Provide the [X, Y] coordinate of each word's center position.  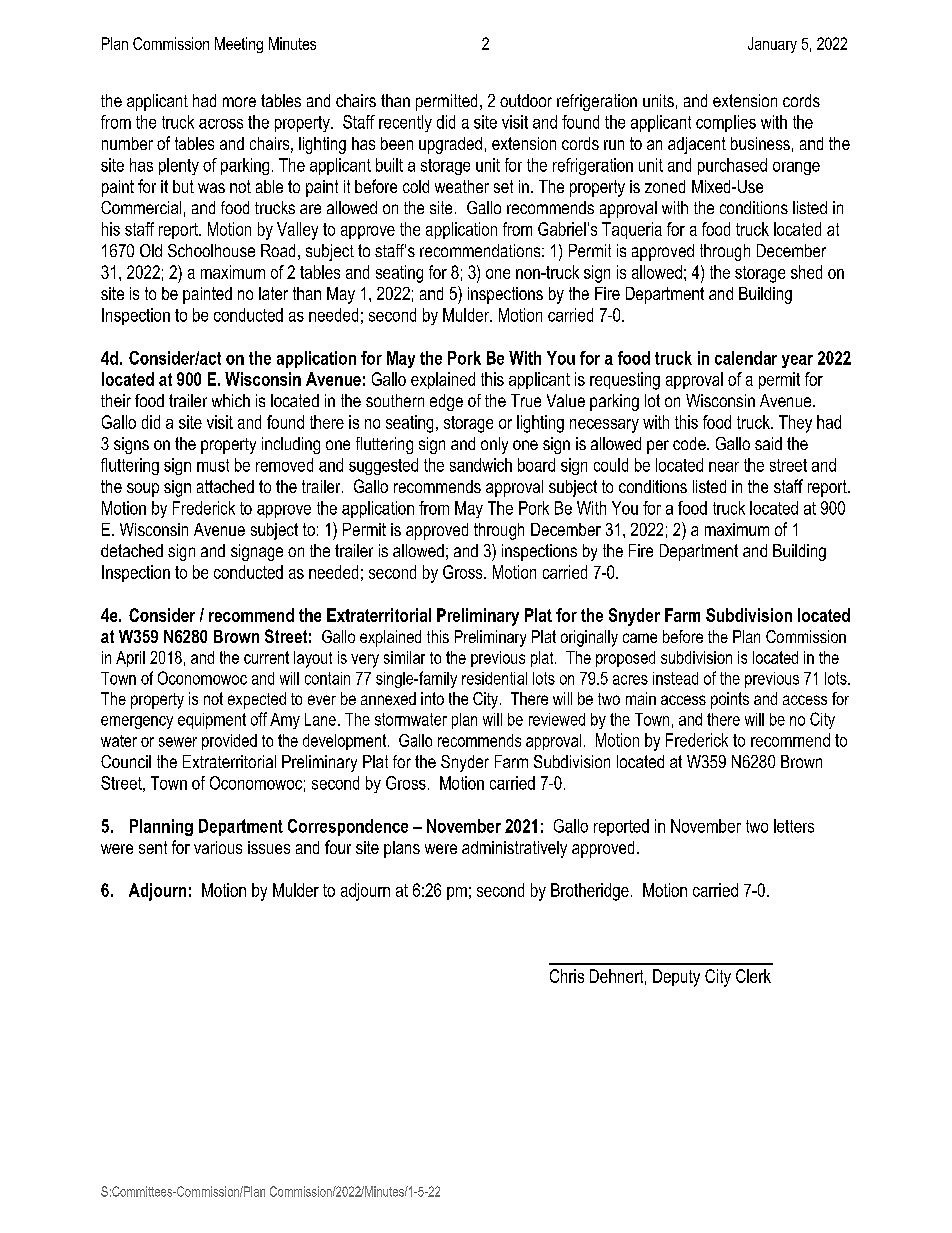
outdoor [526, 100]
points [730, 700]
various [218, 847]
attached [225, 486]
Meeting [239, 45]
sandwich [481, 465]
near [724, 467]
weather [462, 186]
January [772, 45]
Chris [567, 976]
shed [806, 272]
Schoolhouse [211, 250]
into [432, 698]
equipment [212, 721]
